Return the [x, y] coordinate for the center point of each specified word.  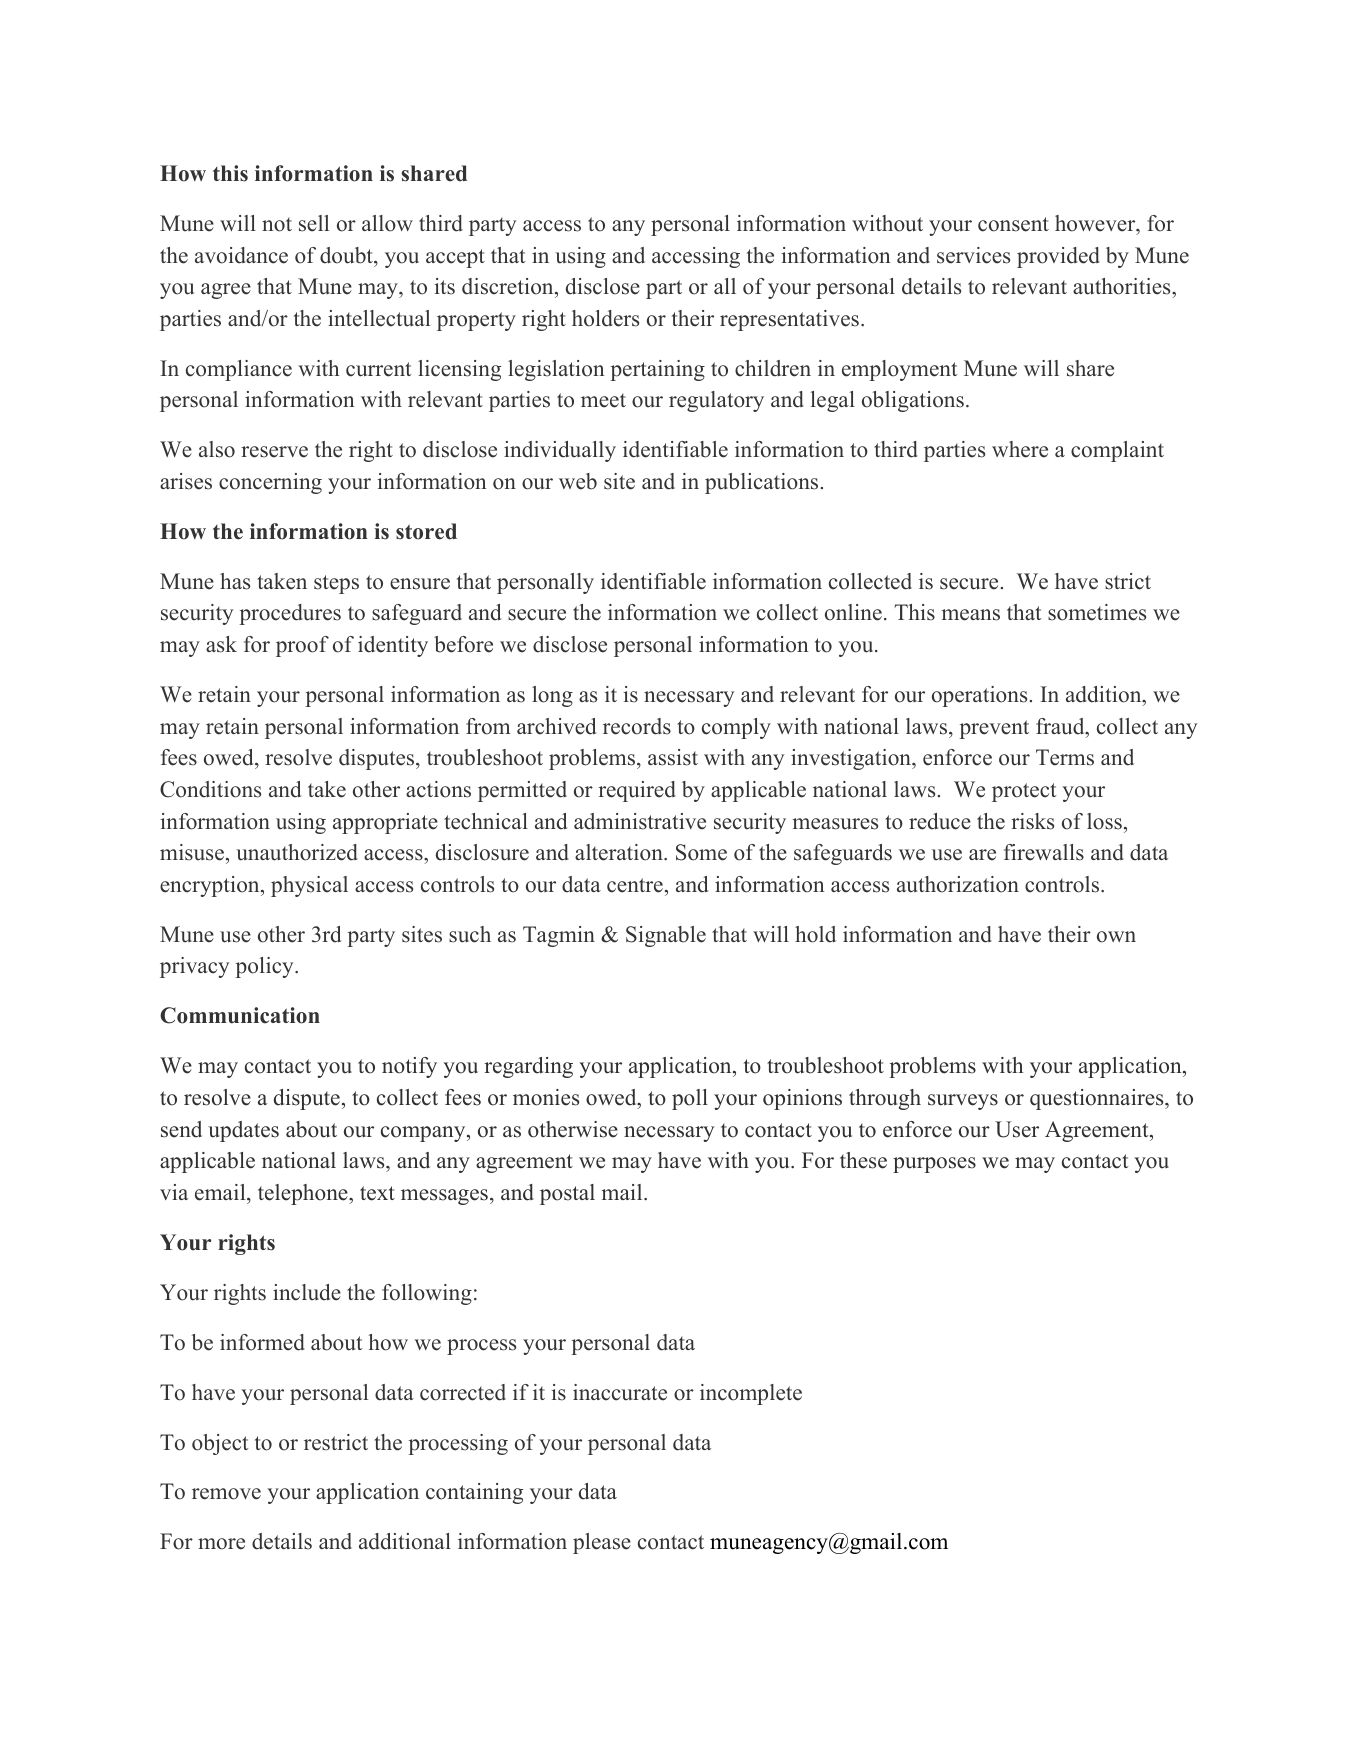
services [973, 255]
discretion [509, 286]
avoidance [241, 255]
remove [226, 1494]
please [602, 1543]
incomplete [751, 1394]
